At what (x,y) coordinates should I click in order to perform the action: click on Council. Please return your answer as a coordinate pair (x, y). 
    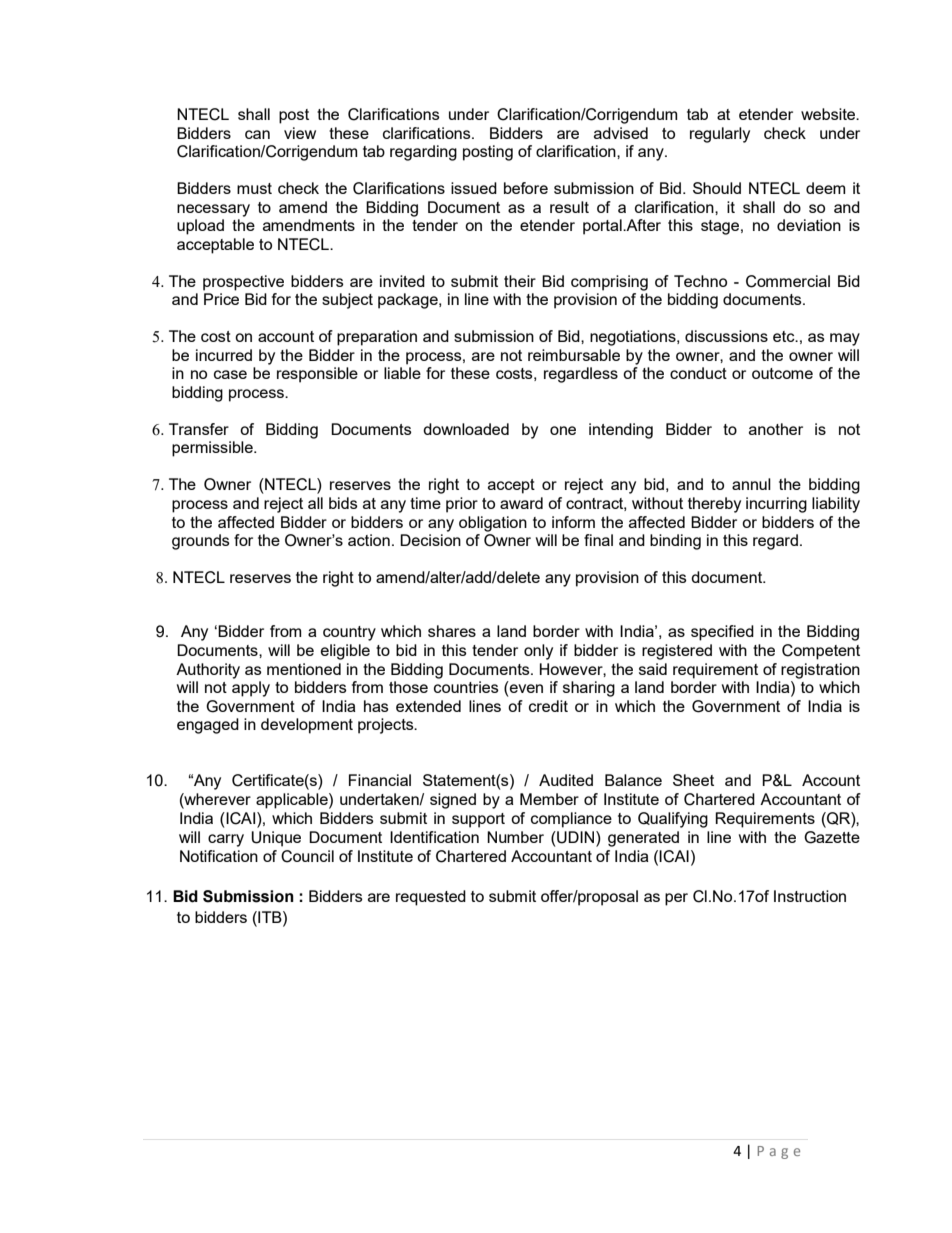
    Looking at the image, I should click on (307, 856).
